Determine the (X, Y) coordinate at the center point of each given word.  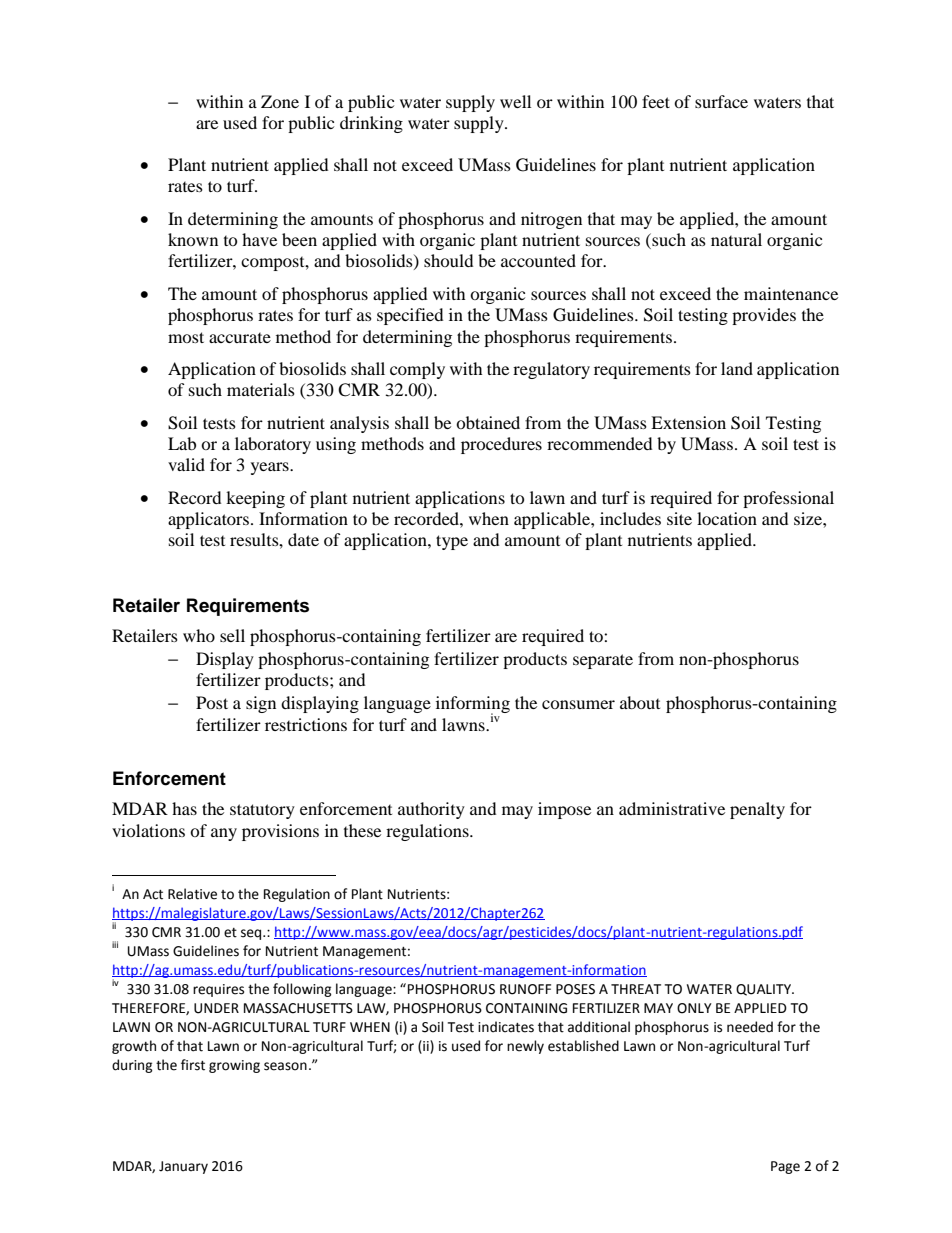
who (199, 635)
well (515, 101)
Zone (280, 101)
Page (785, 1167)
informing (473, 705)
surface (721, 101)
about (640, 702)
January (183, 1167)
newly (525, 1047)
